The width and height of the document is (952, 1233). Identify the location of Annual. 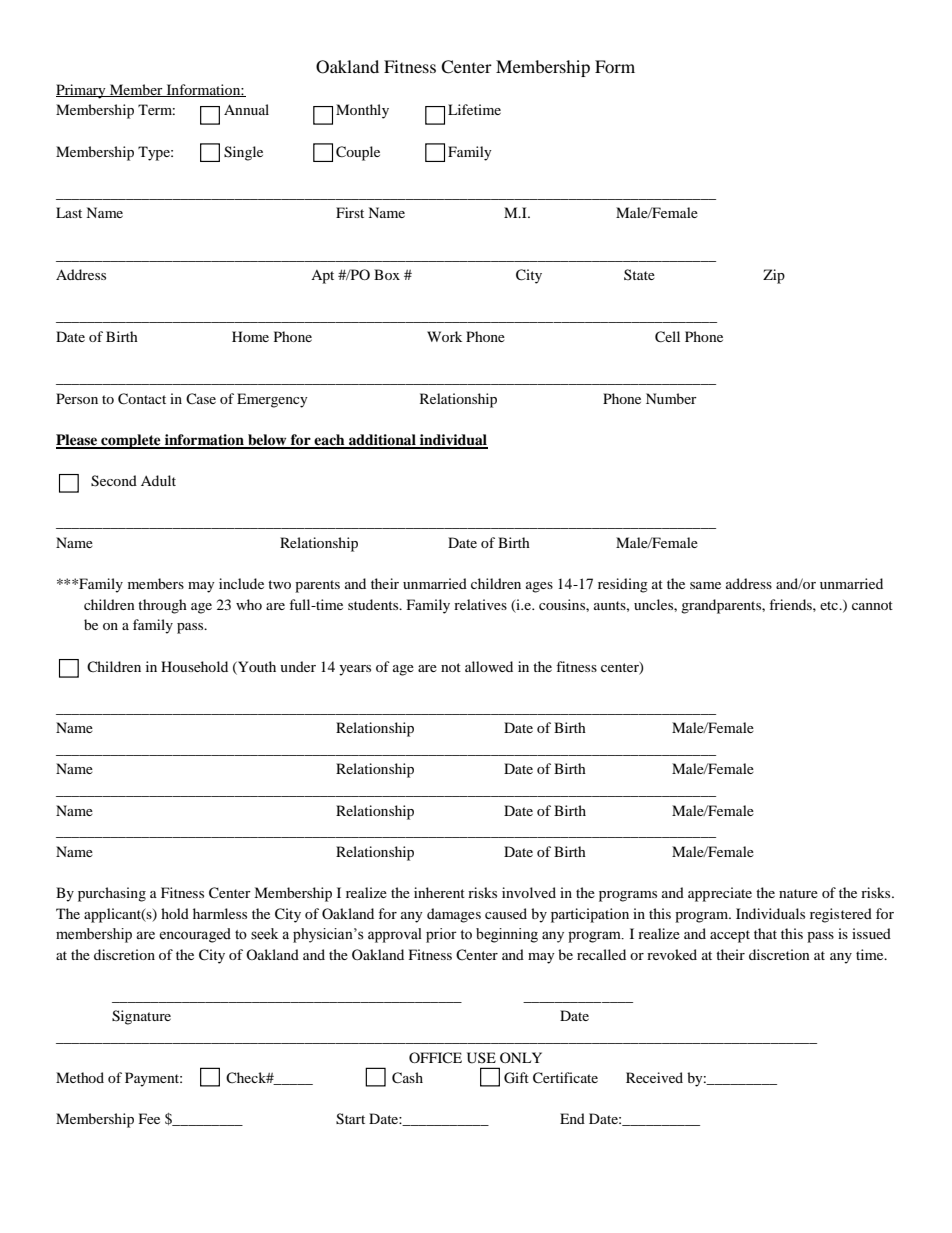
(246, 109).
